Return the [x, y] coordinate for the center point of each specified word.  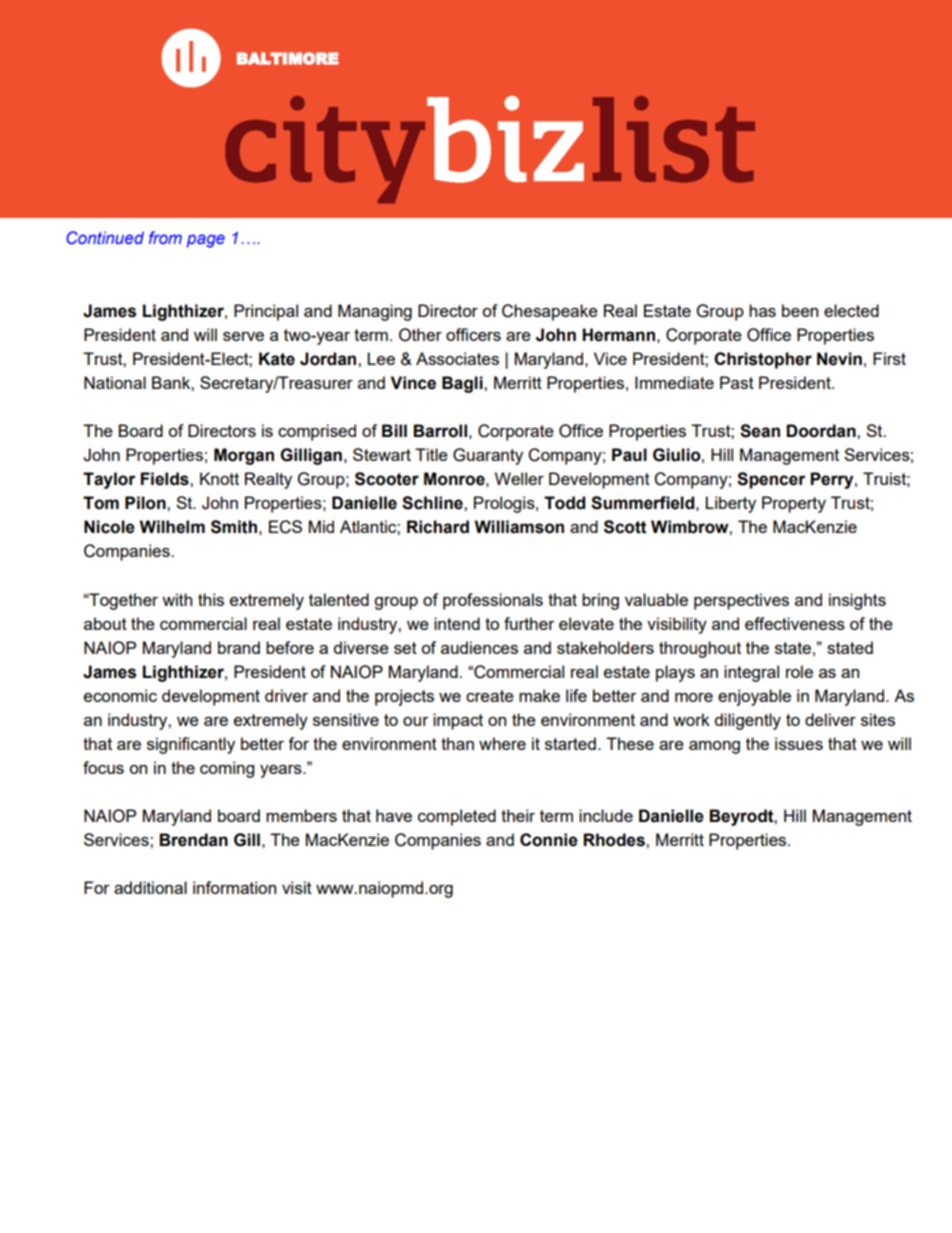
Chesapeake [550, 312]
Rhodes [615, 840]
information [234, 887]
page [206, 241]
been [800, 310]
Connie [549, 840]
